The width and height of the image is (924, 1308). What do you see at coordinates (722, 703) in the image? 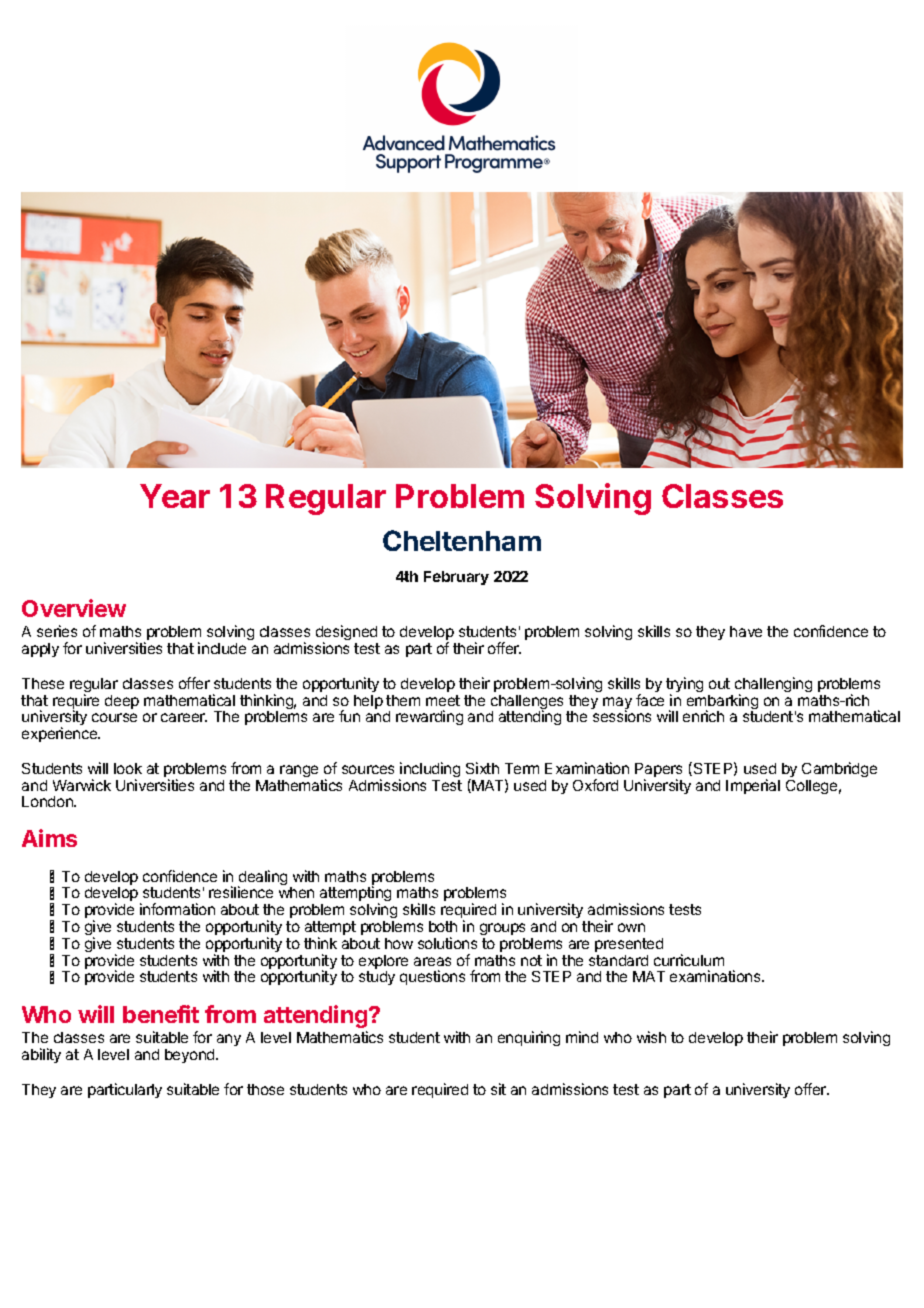
I see `embarking` at bounding box center [722, 703].
